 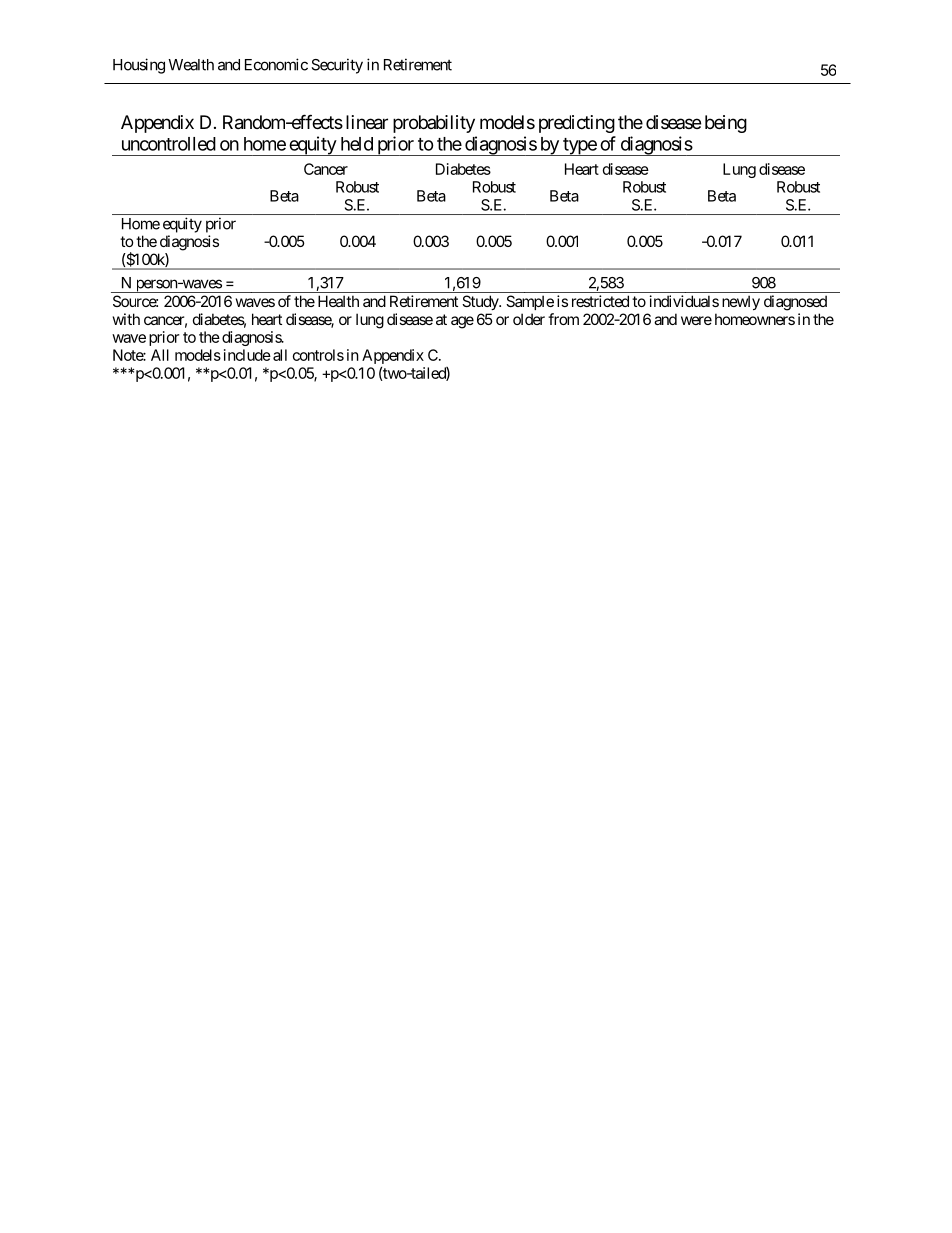 I want to click on age, so click(x=462, y=322).
